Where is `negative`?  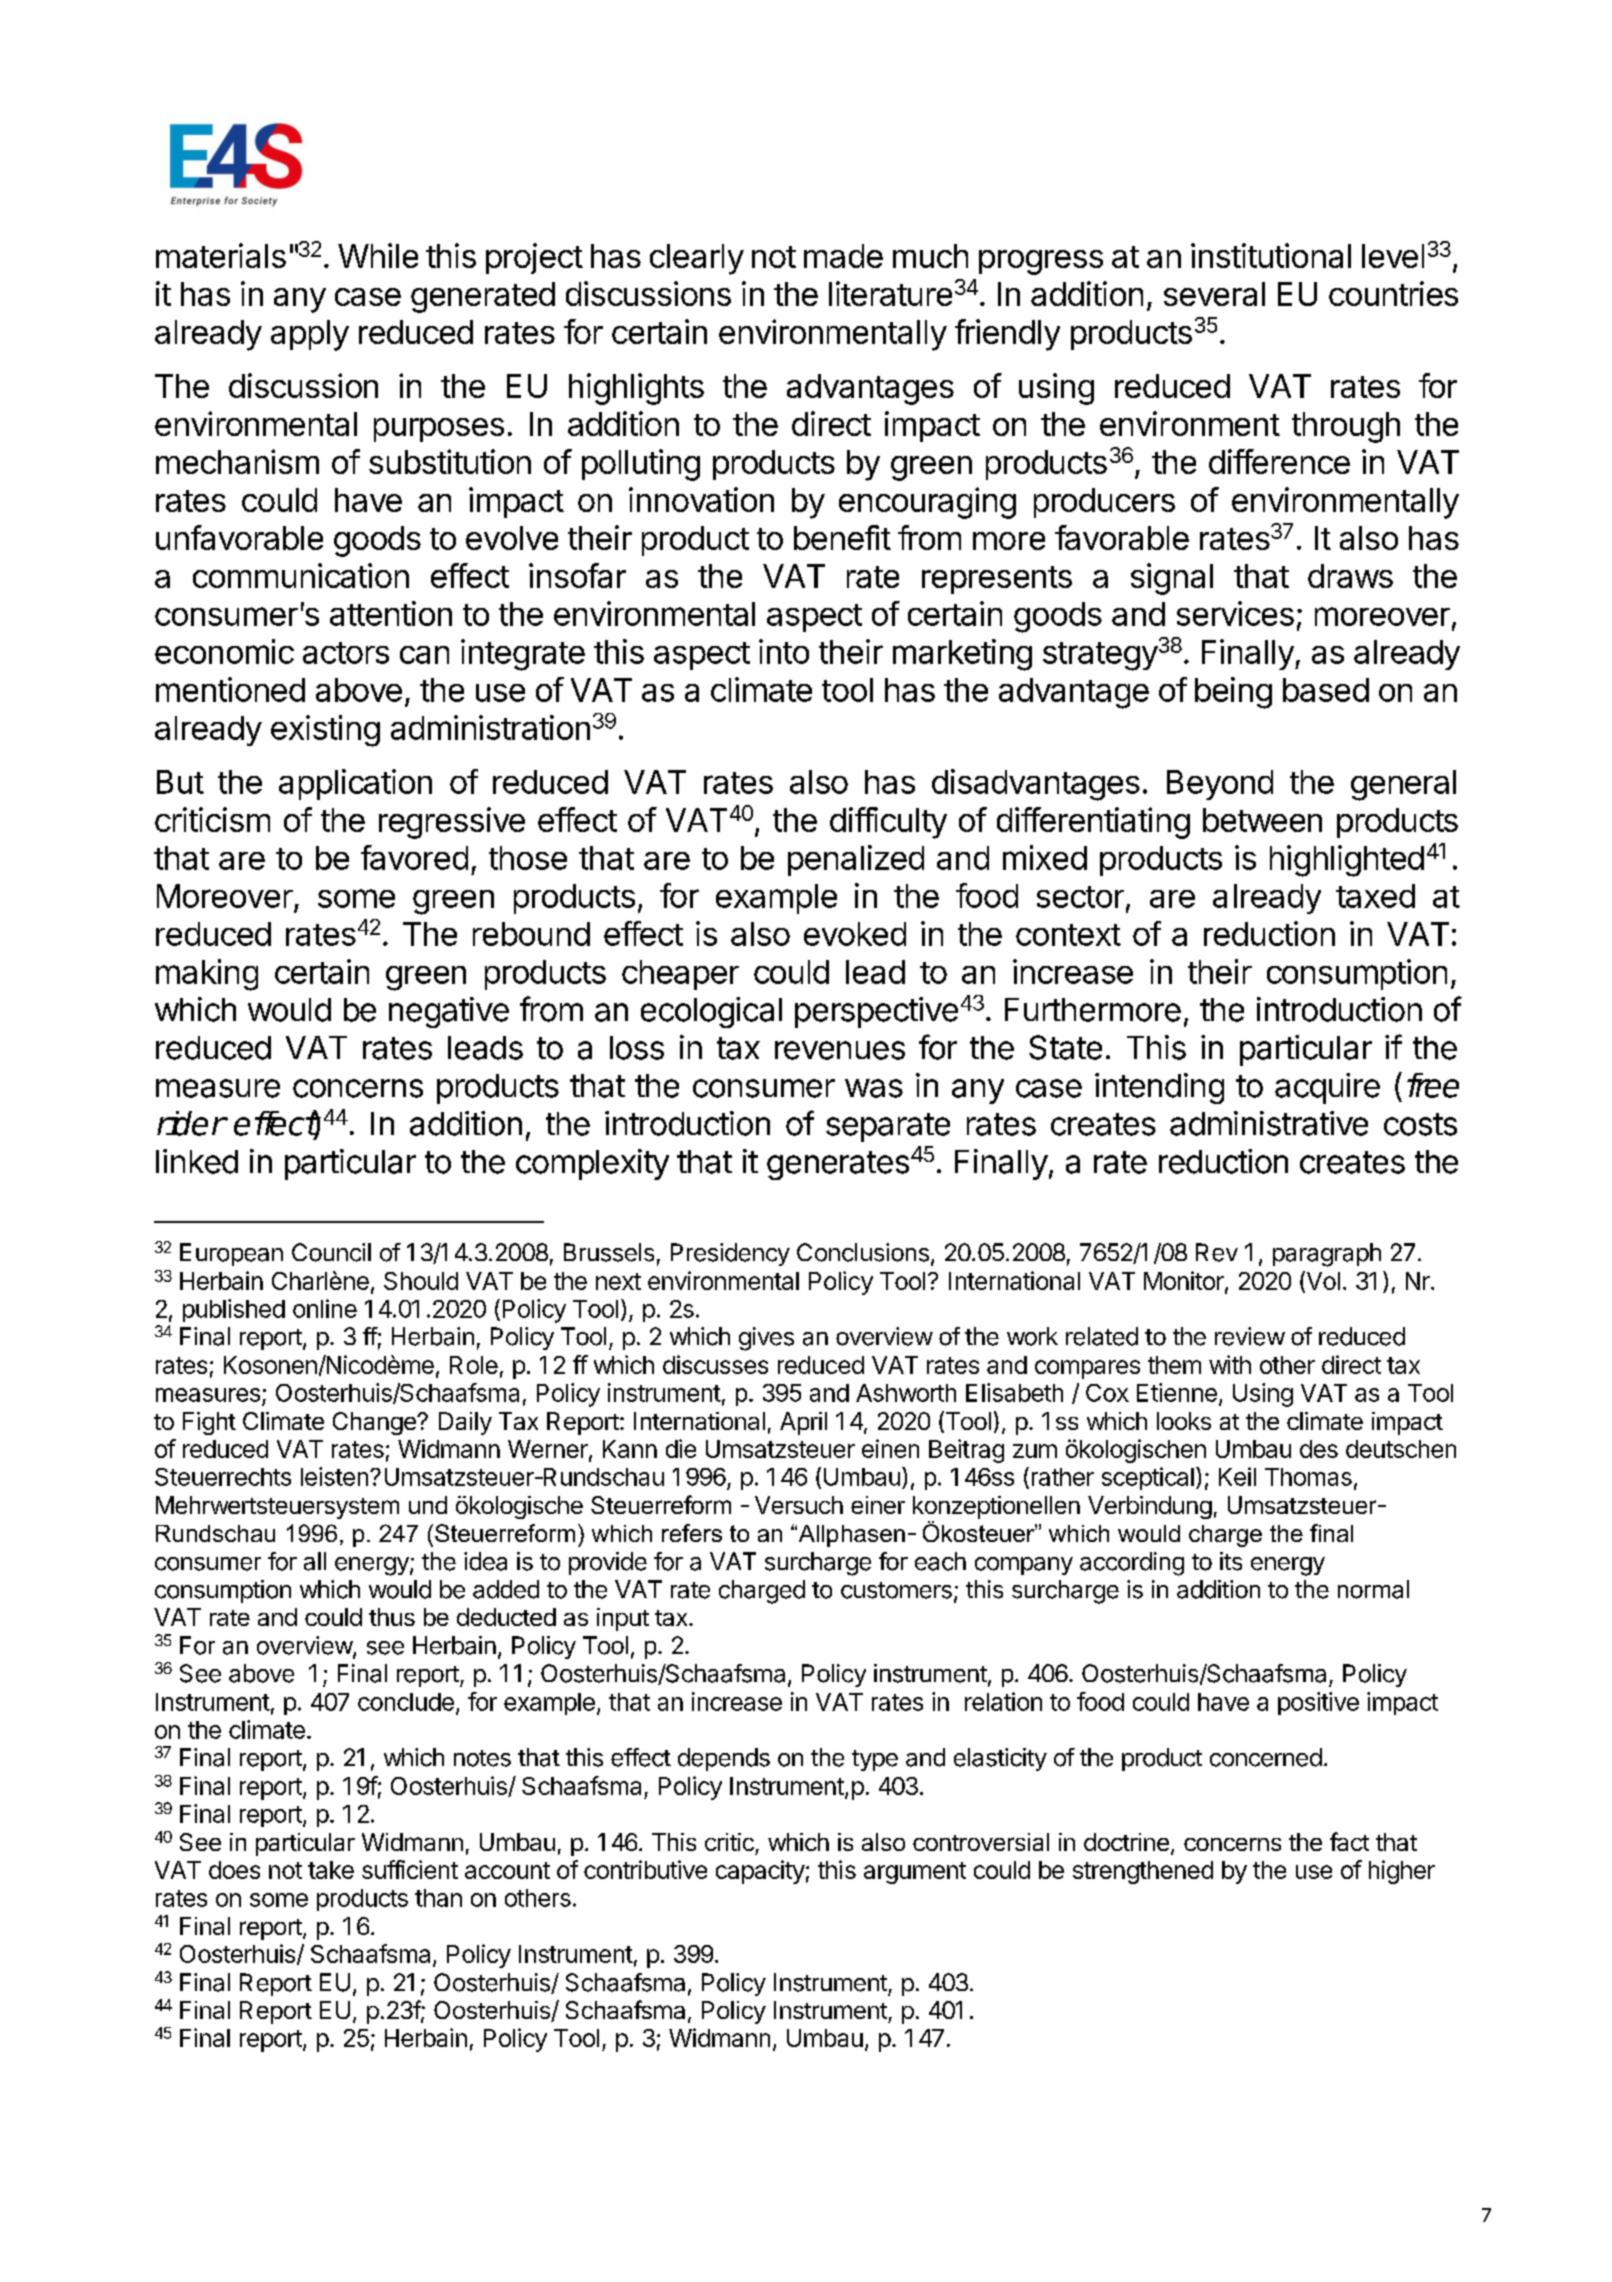
negative is located at coordinates (449, 1012).
